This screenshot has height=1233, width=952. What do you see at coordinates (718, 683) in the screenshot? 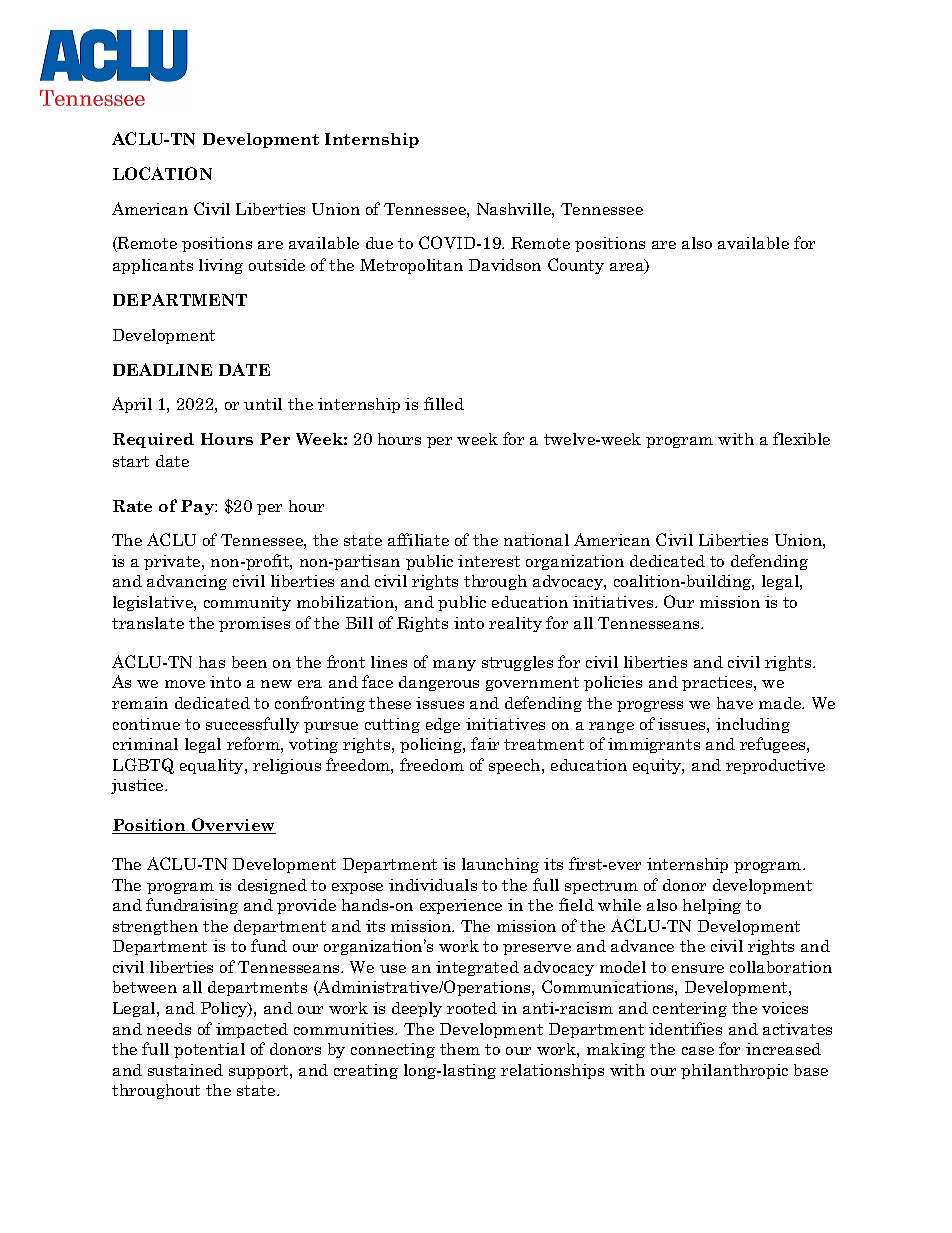
I see `practices` at bounding box center [718, 683].
